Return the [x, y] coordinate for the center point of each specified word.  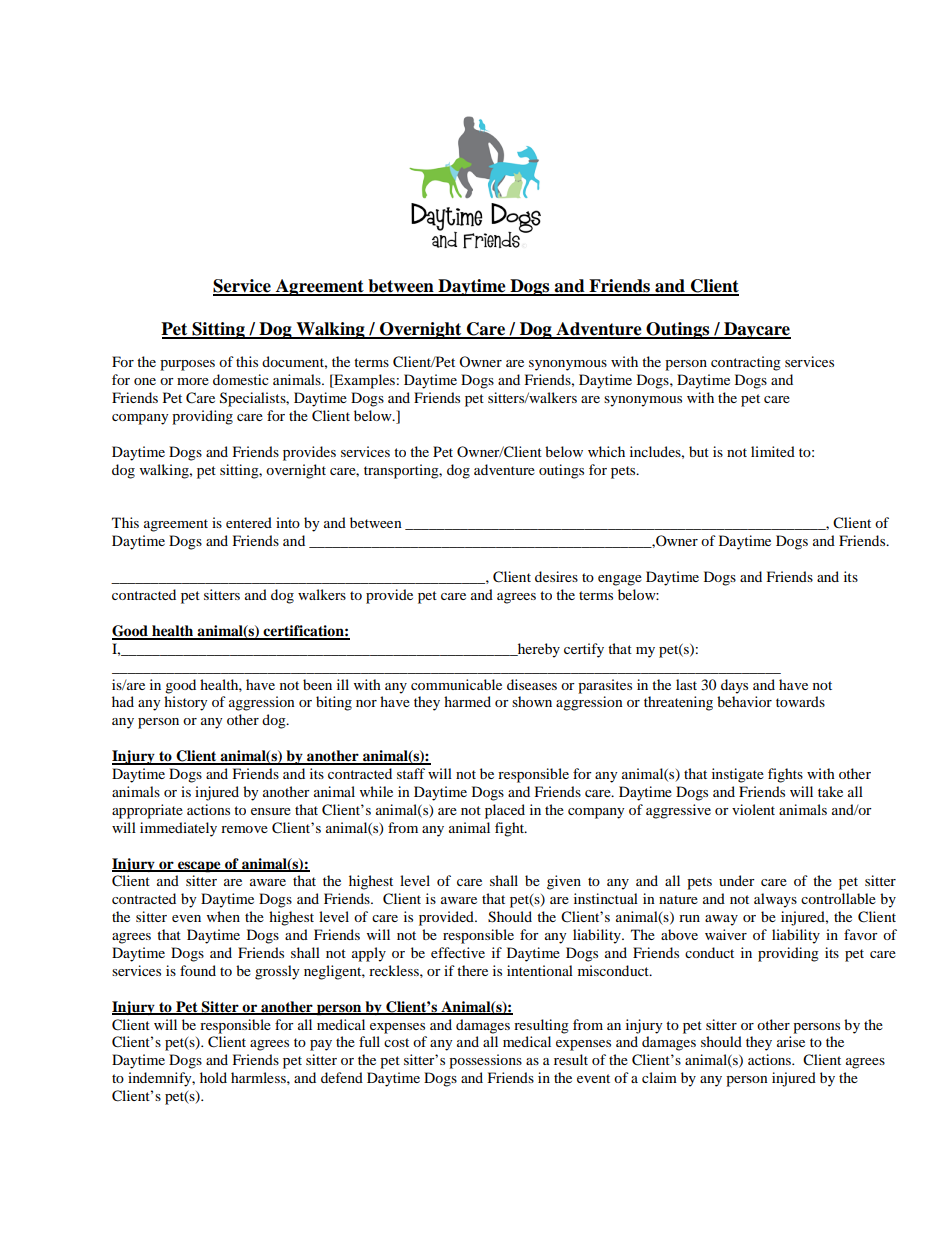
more [193, 381]
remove [244, 829]
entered [249, 522]
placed [505, 811]
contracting [746, 363]
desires [556, 576]
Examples [363, 381]
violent [753, 809]
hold [213, 1077]
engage [620, 580]
